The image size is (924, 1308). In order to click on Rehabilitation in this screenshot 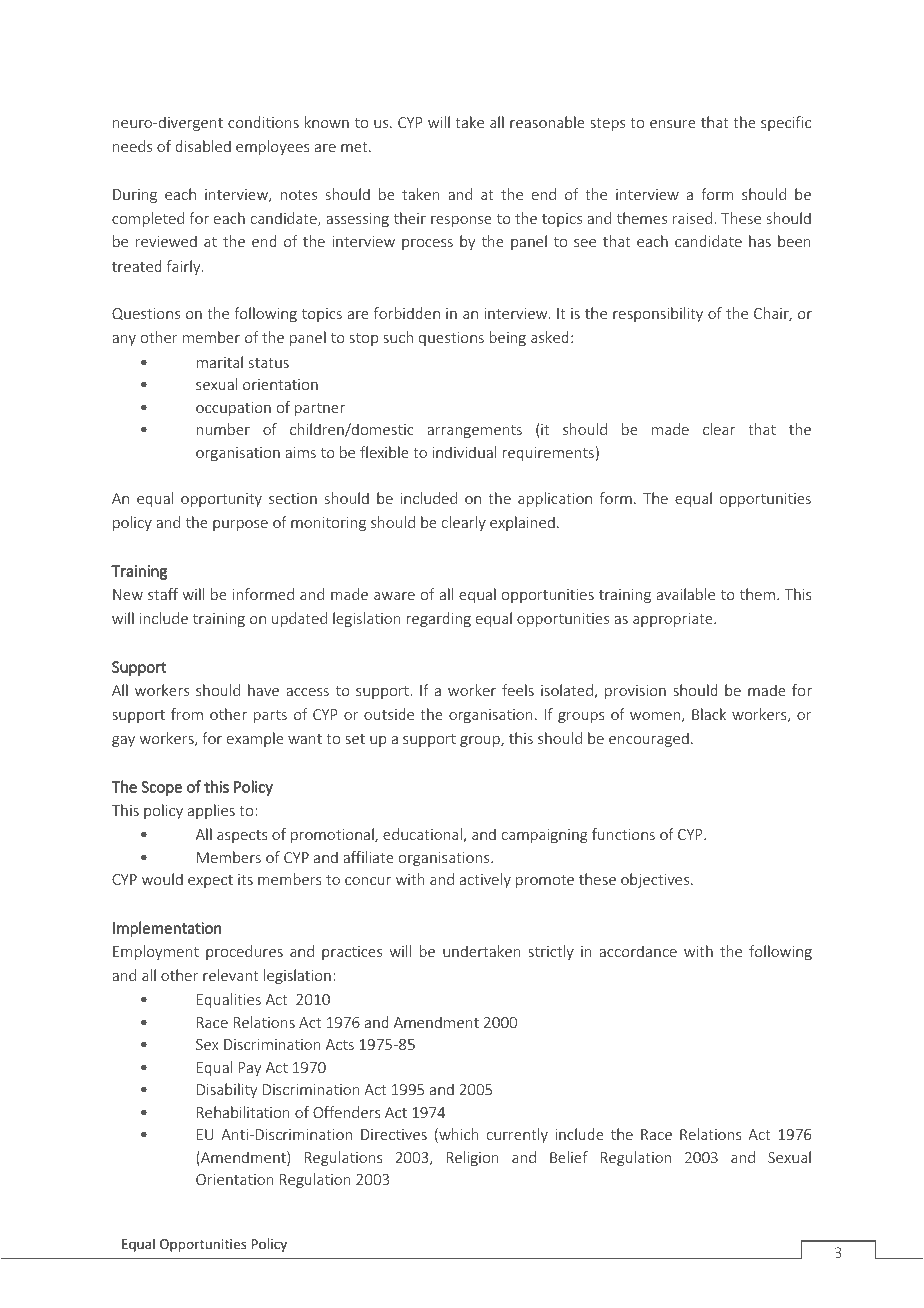, I will do `click(243, 1112)`.
